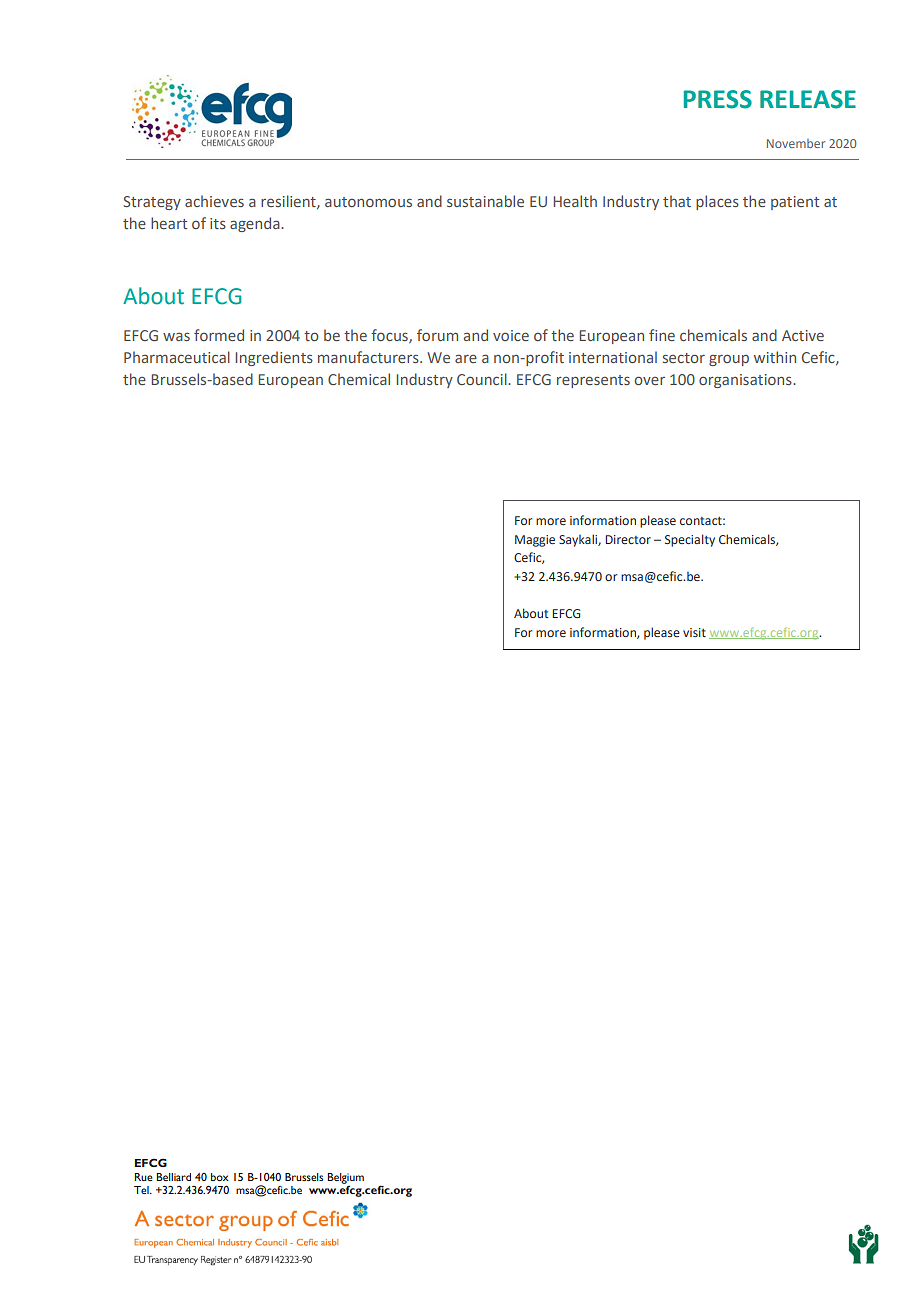 Image resolution: width=924 pixels, height=1308 pixels. Describe the element at coordinates (220, 1177) in the page. I see `box` at that location.
